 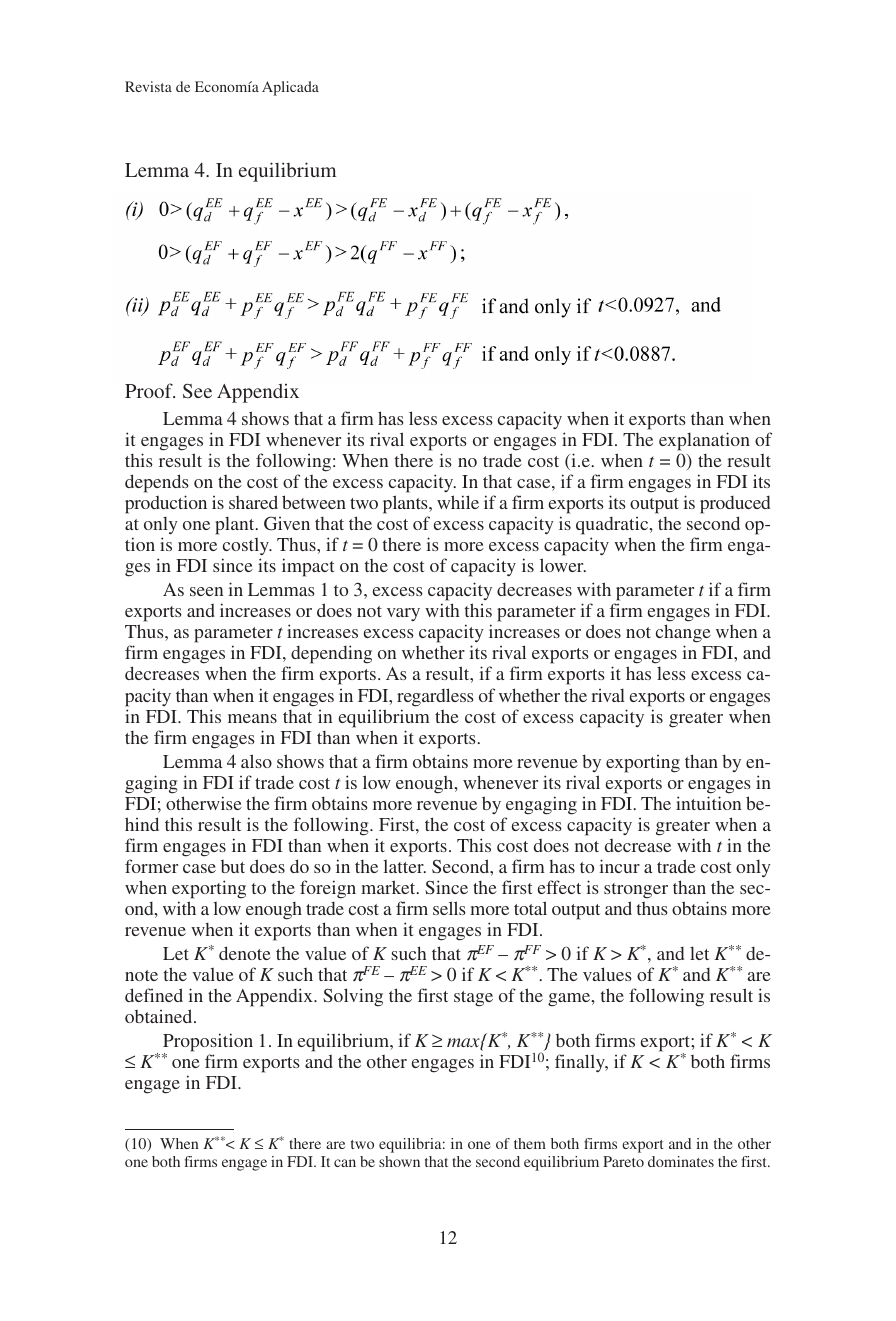 What do you see at coordinates (399, 1161) in the document?
I see `shown` at bounding box center [399, 1161].
